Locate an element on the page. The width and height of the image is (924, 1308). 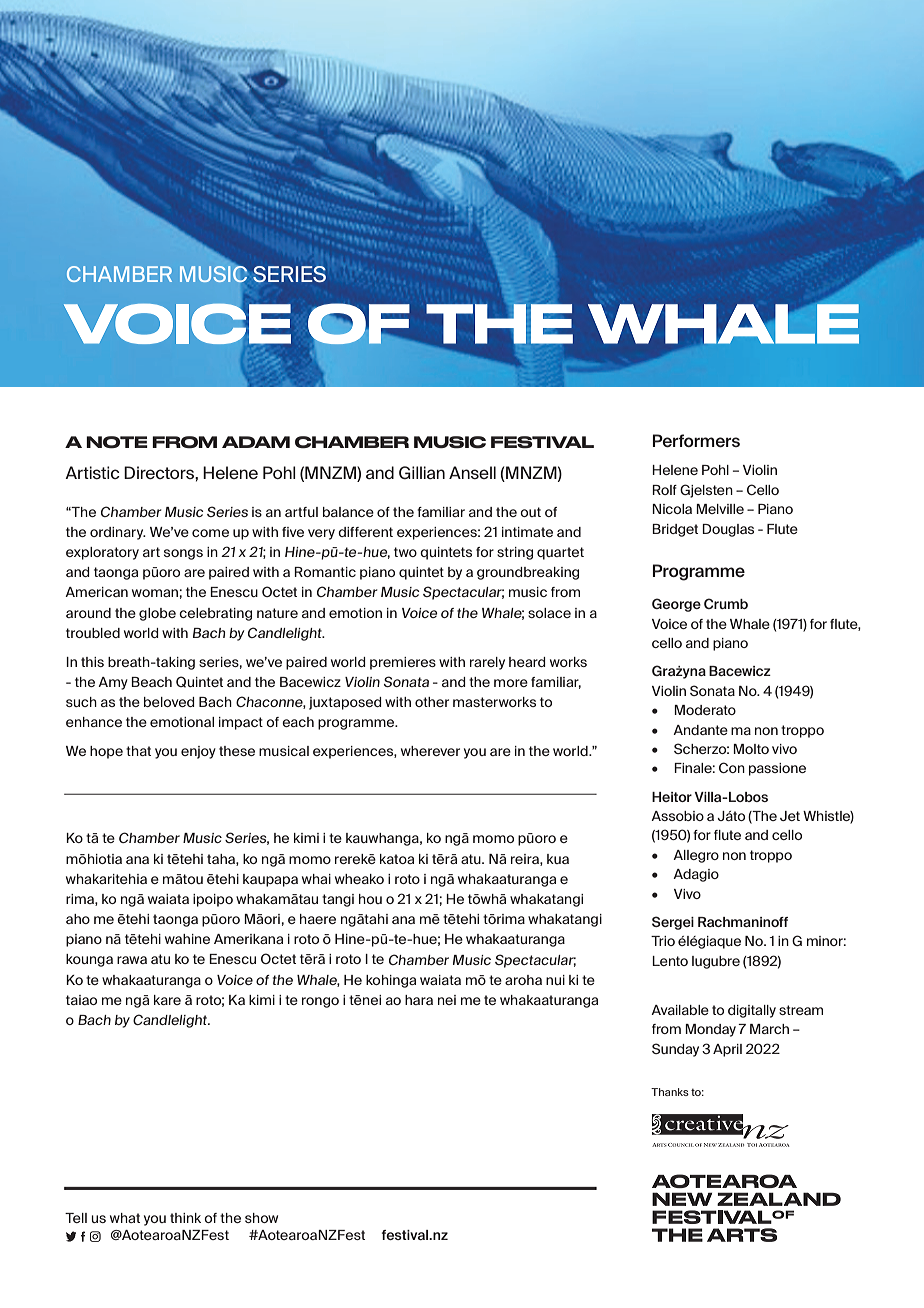
Performers is located at coordinates (696, 441).
